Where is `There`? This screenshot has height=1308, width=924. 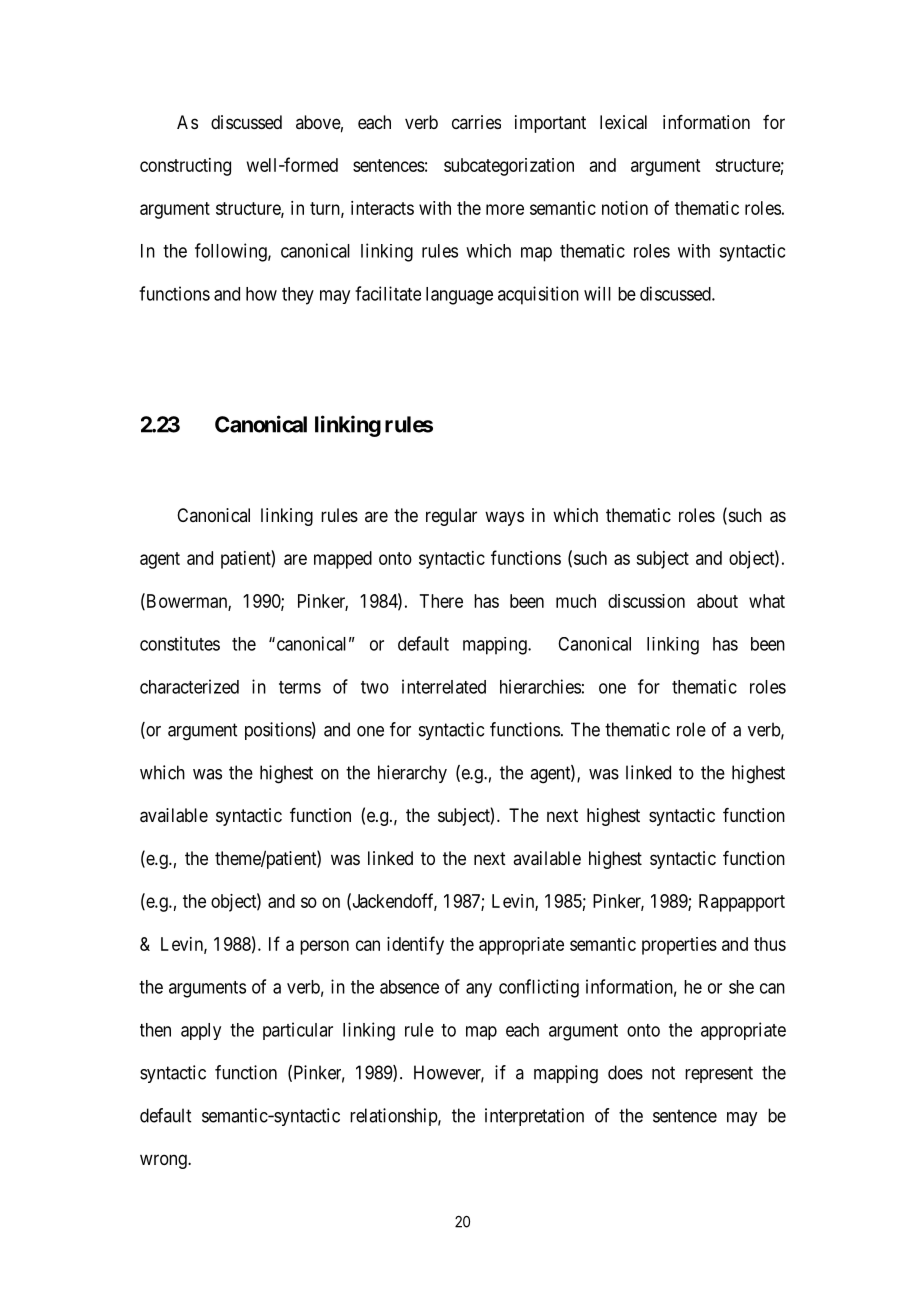
There is located at coordinates (441, 601).
